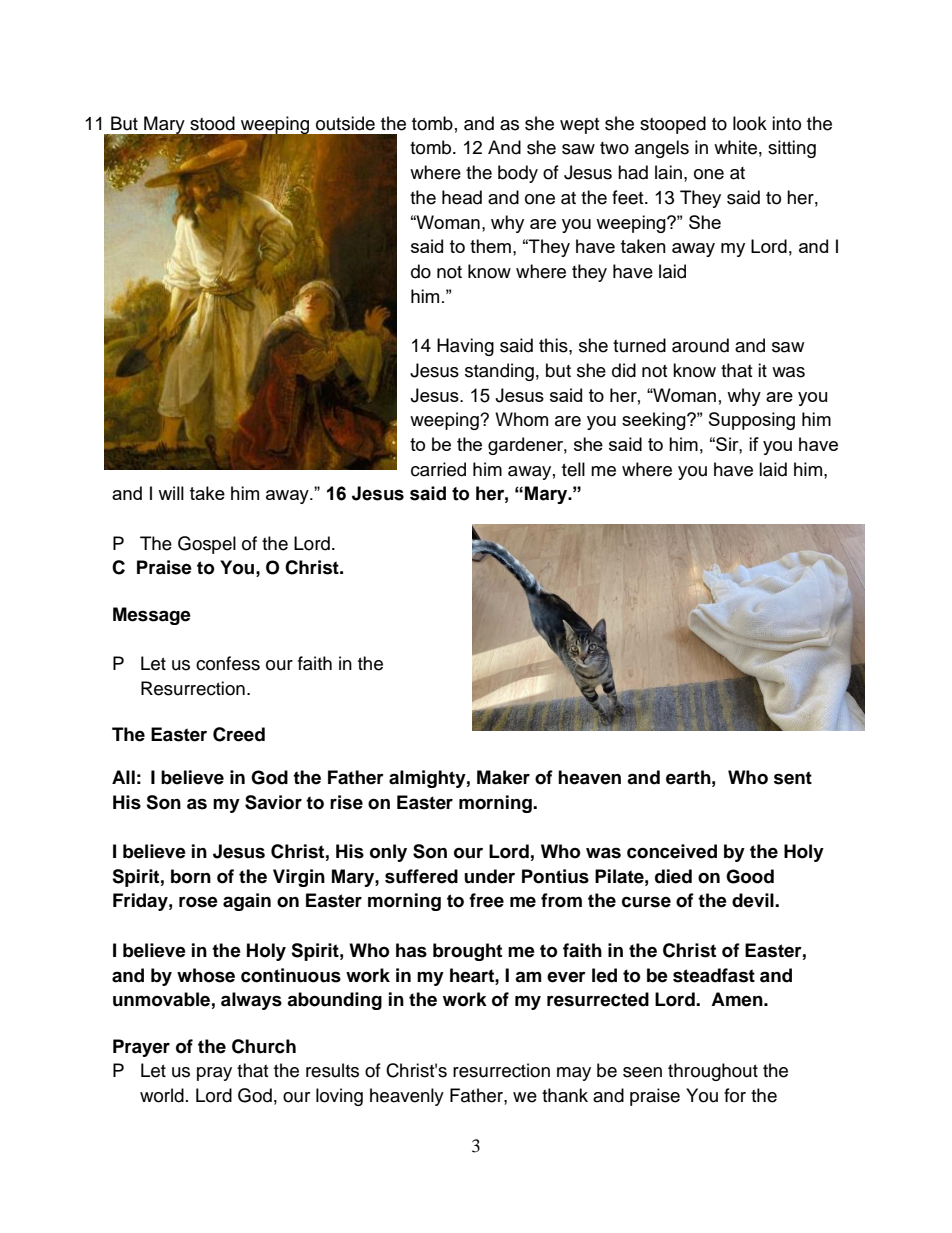 The width and height of the screenshot is (952, 1233). What do you see at coordinates (735, 147) in the screenshot?
I see `white` at bounding box center [735, 147].
